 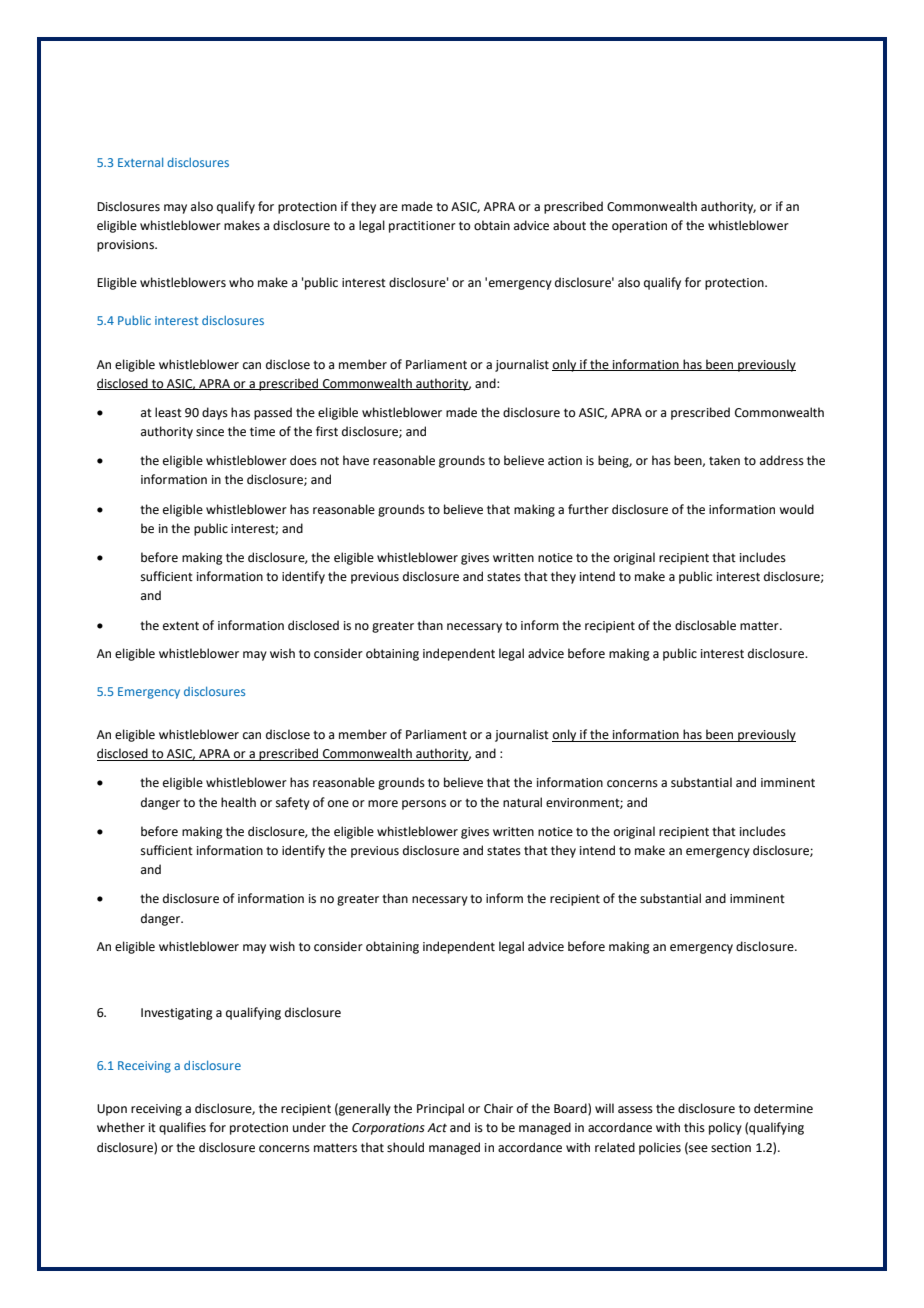 What do you see at coordinates (182, 1128) in the screenshot?
I see `qualifies` at bounding box center [182, 1128].
